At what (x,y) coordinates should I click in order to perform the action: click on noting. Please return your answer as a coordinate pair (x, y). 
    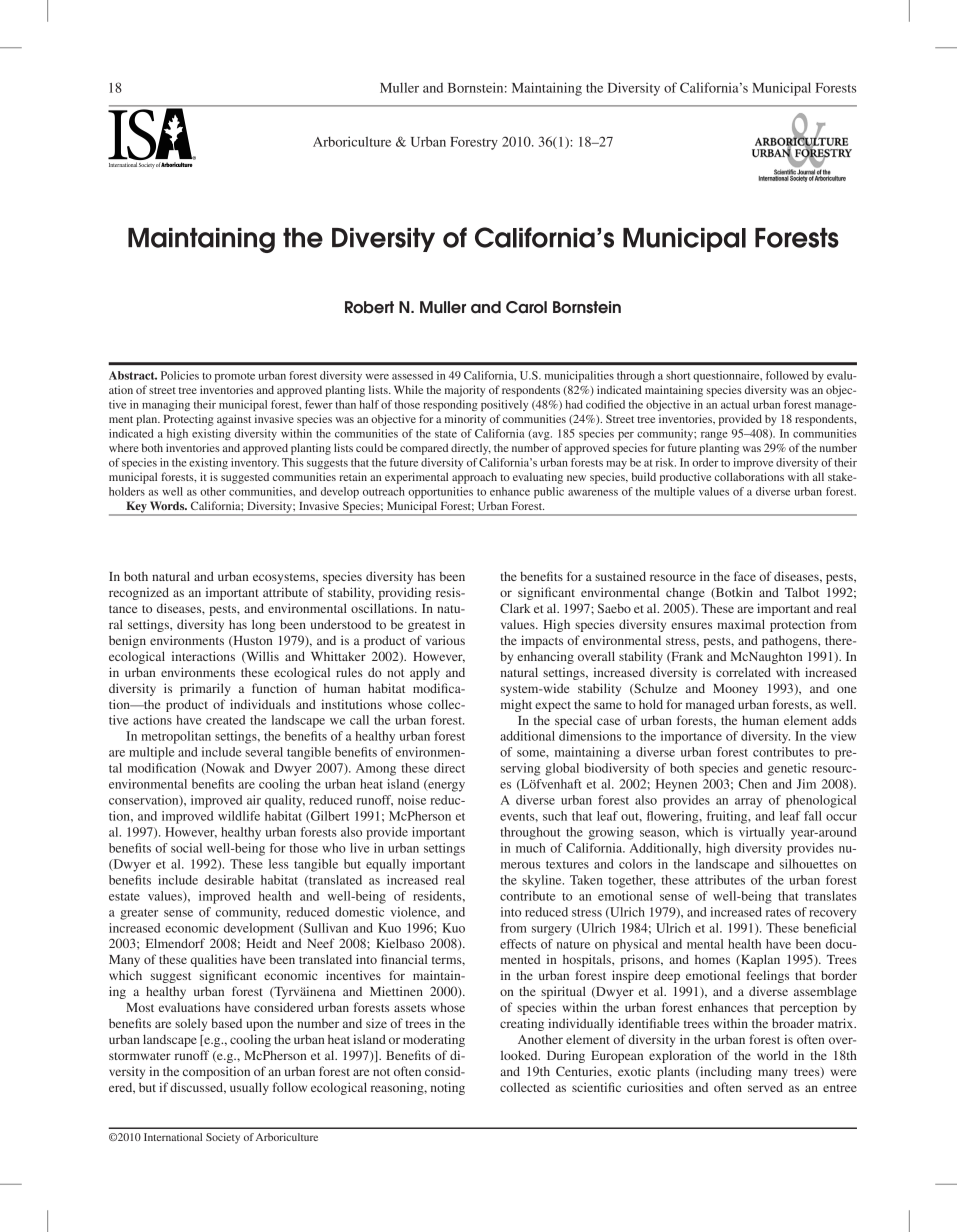
    Looking at the image, I should click on (448, 1088).
